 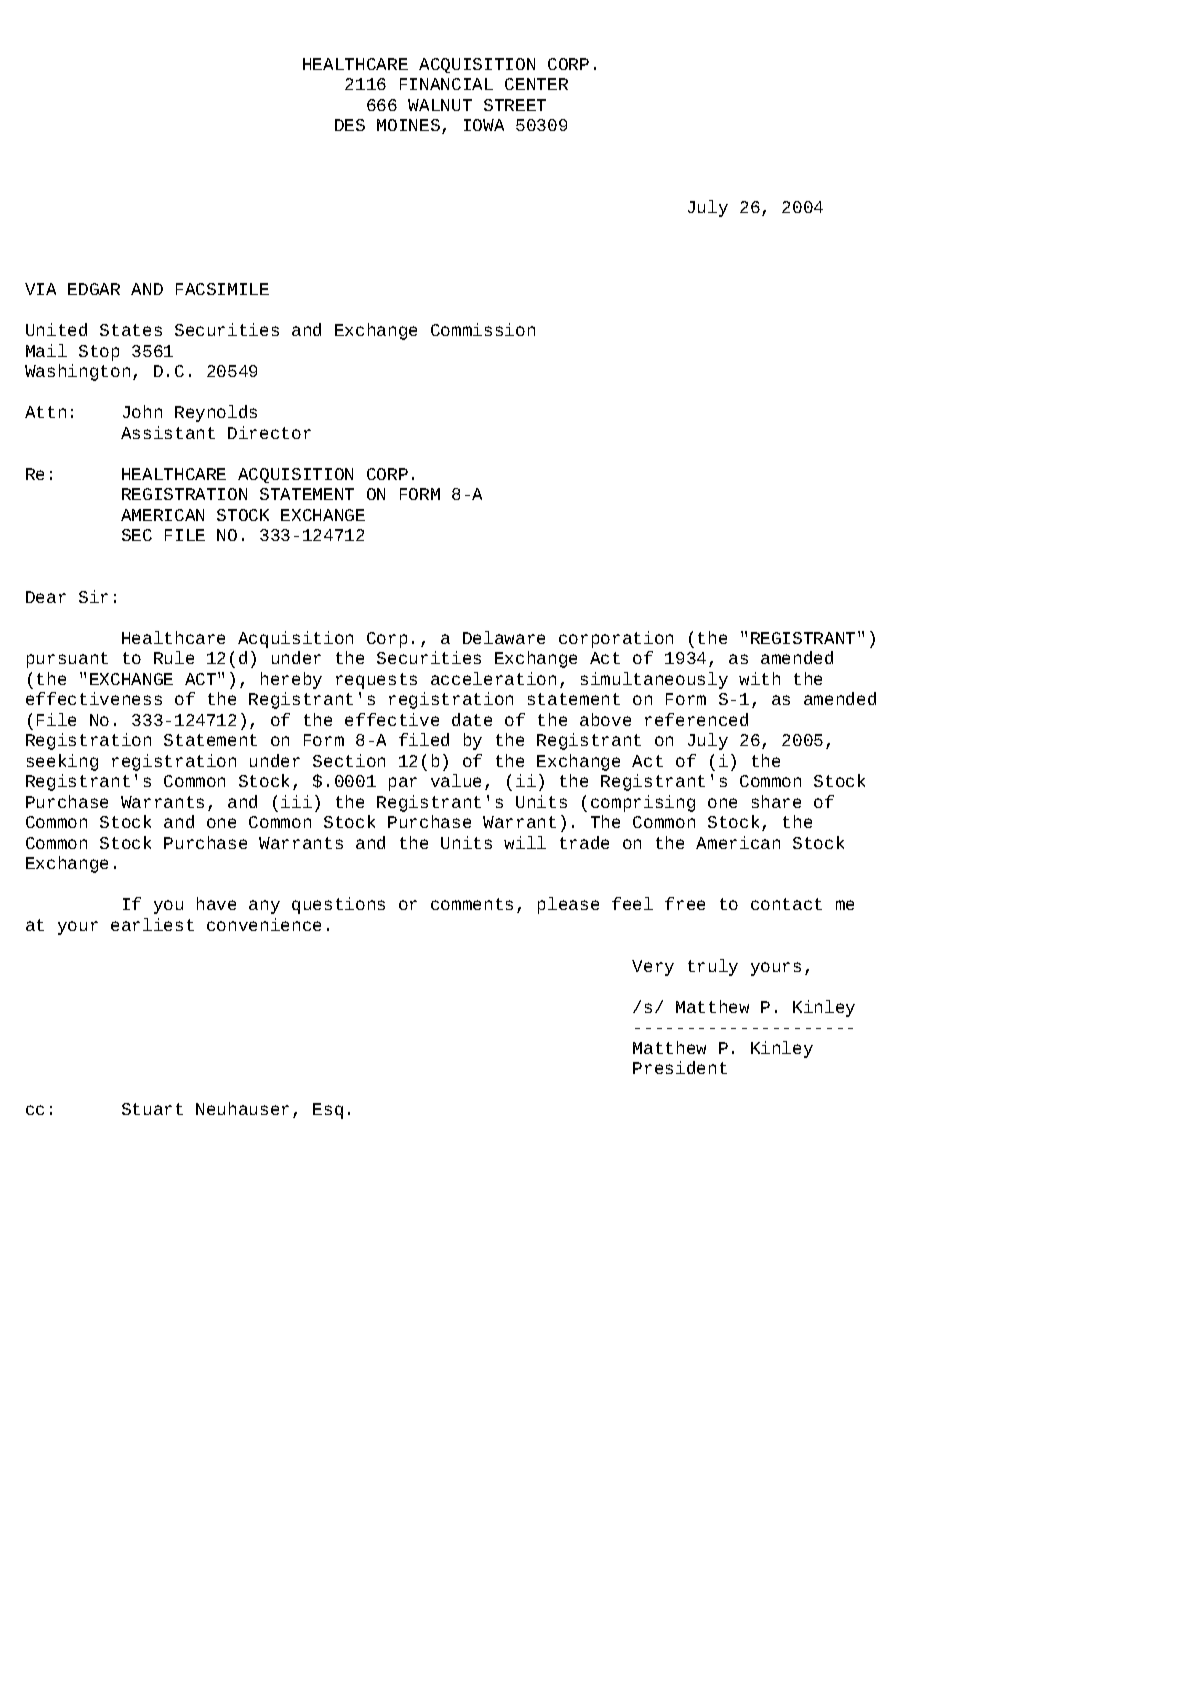 What do you see at coordinates (93, 596) in the screenshot?
I see `Sir` at bounding box center [93, 596].
